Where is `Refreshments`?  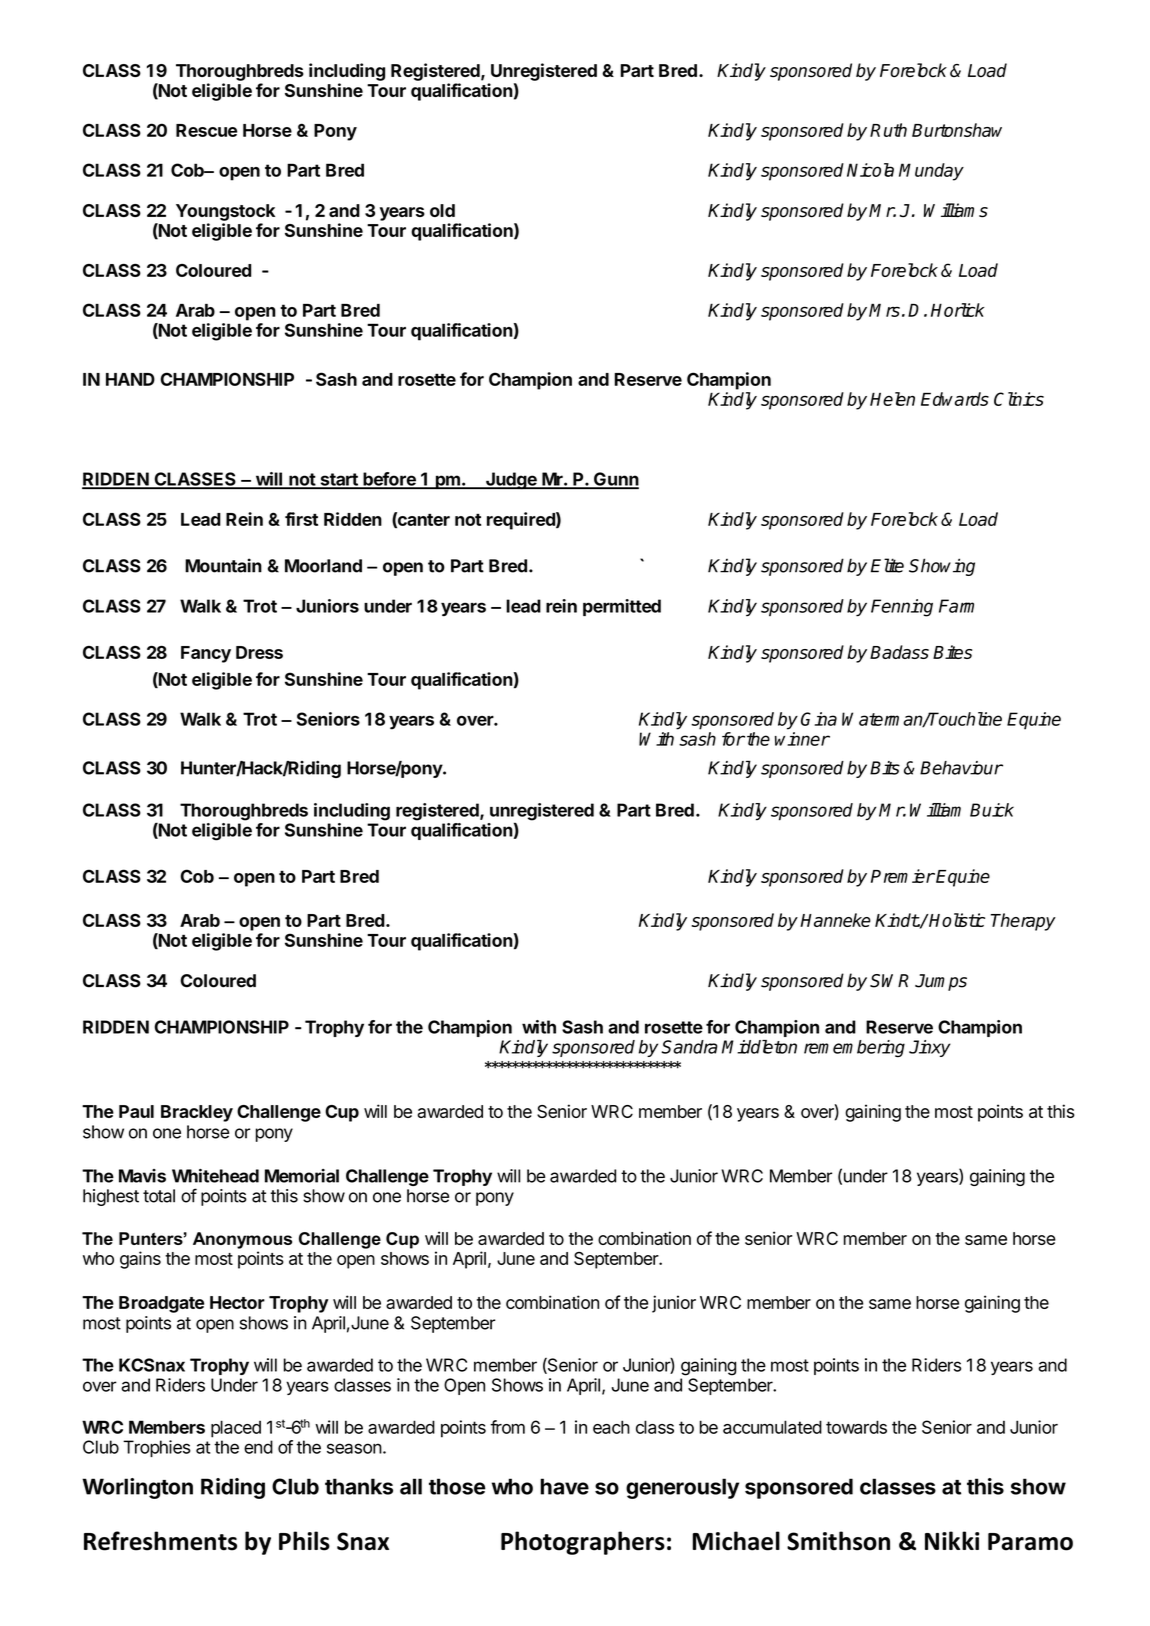 Refreshments is located at coordinates (160, 1541).
